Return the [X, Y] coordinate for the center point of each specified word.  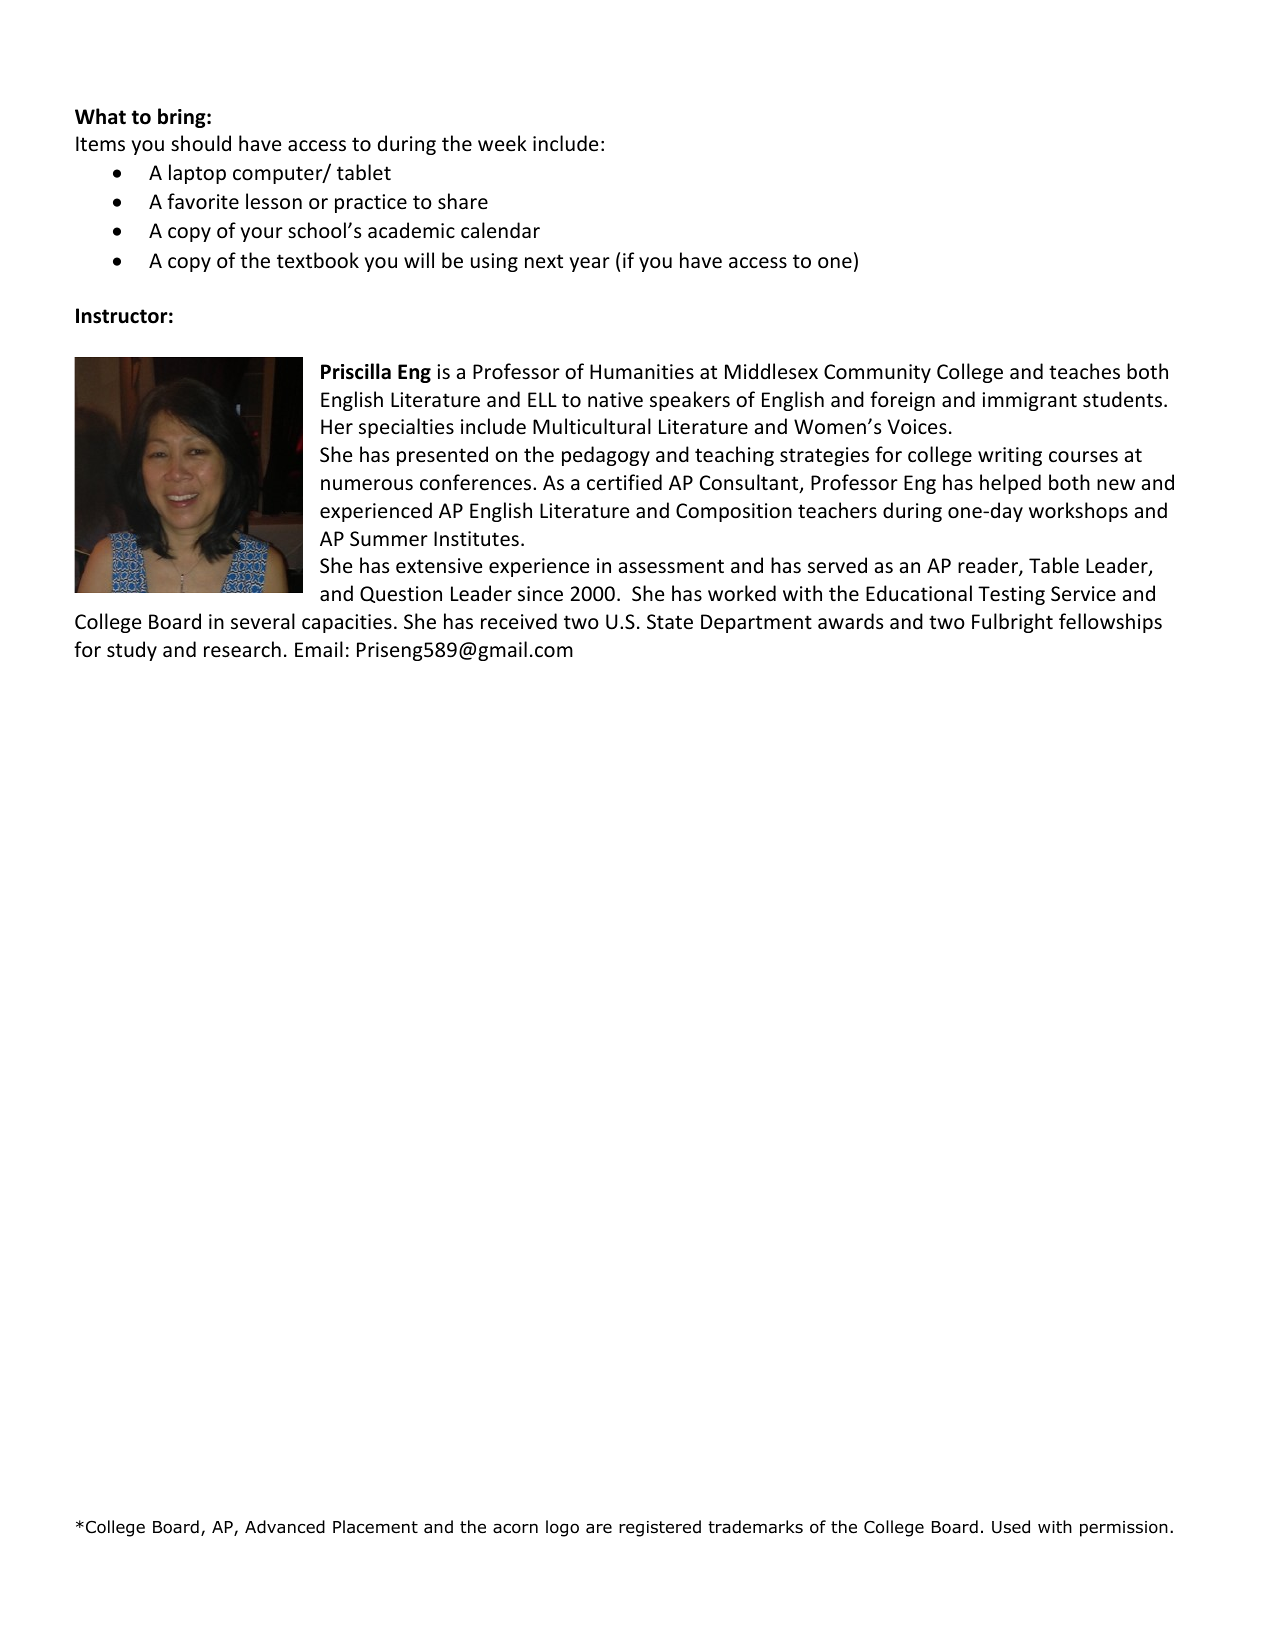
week [502, 143]
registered [660, 1528]
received [519, 621]
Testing [1011, 595]
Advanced [285, 1527]
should [201, 143]
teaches [1084, 371]
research [242, 649]
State [670, 622]
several [263, 621]
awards [850, 621]
